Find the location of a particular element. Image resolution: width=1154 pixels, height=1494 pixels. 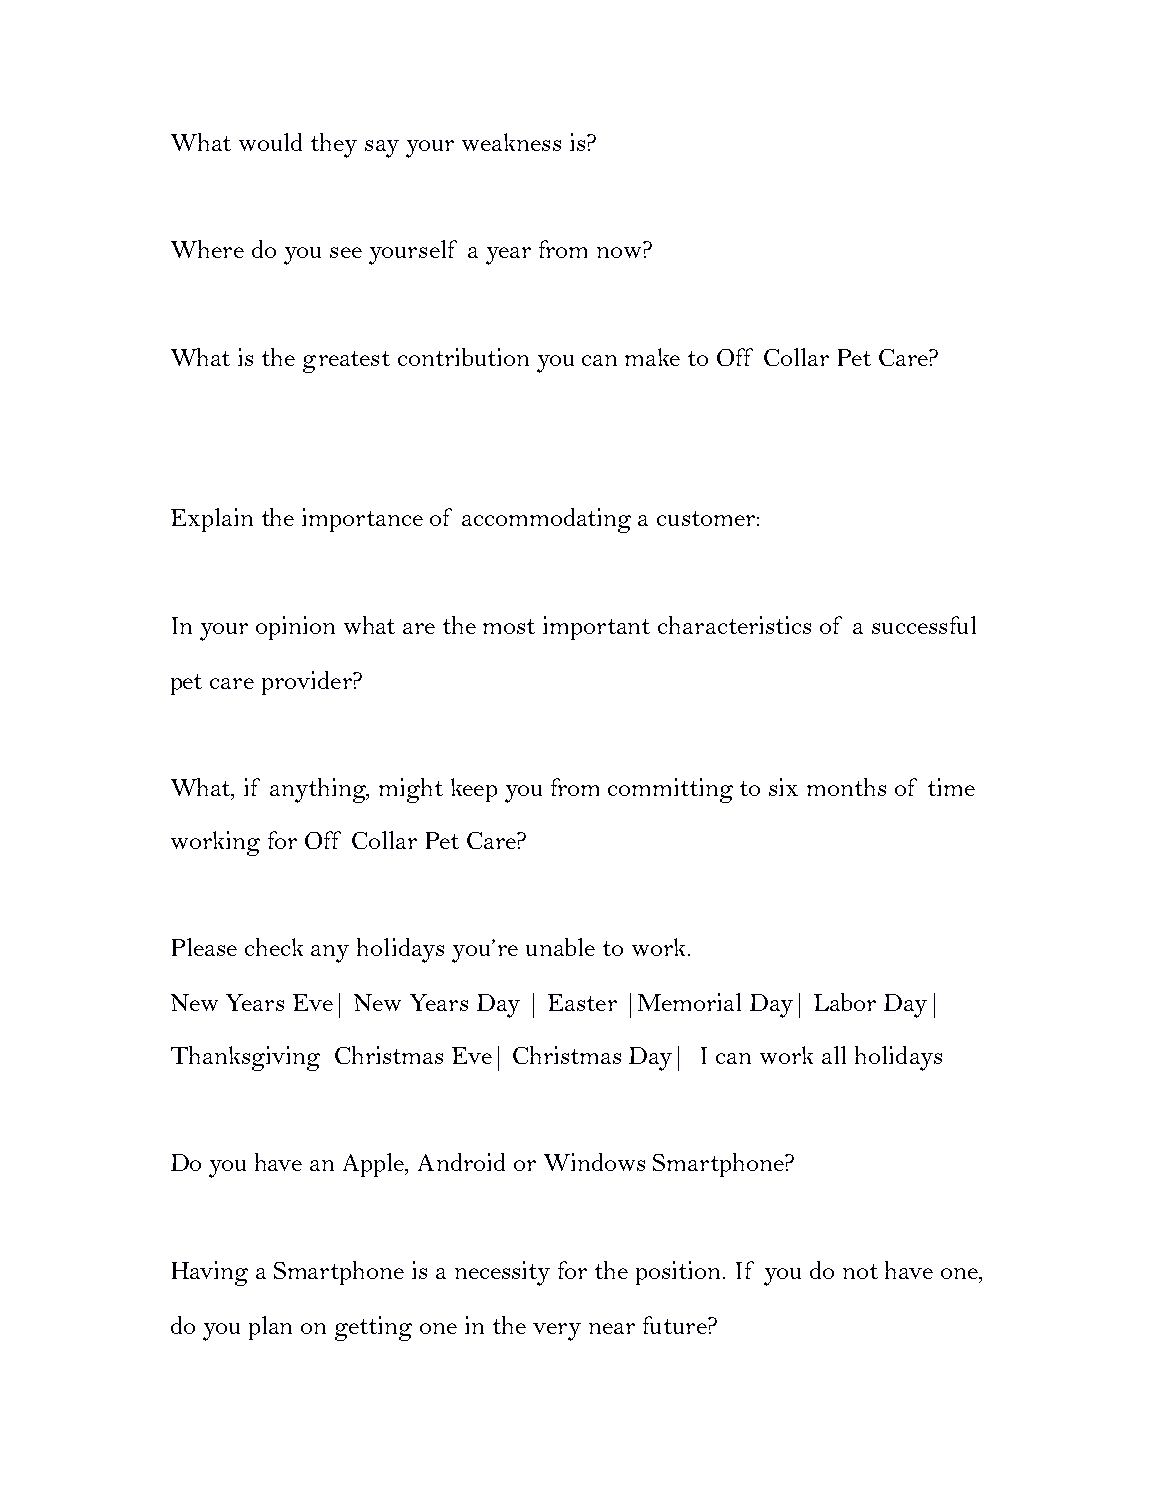

very is located at coordinates (557, 1332).
